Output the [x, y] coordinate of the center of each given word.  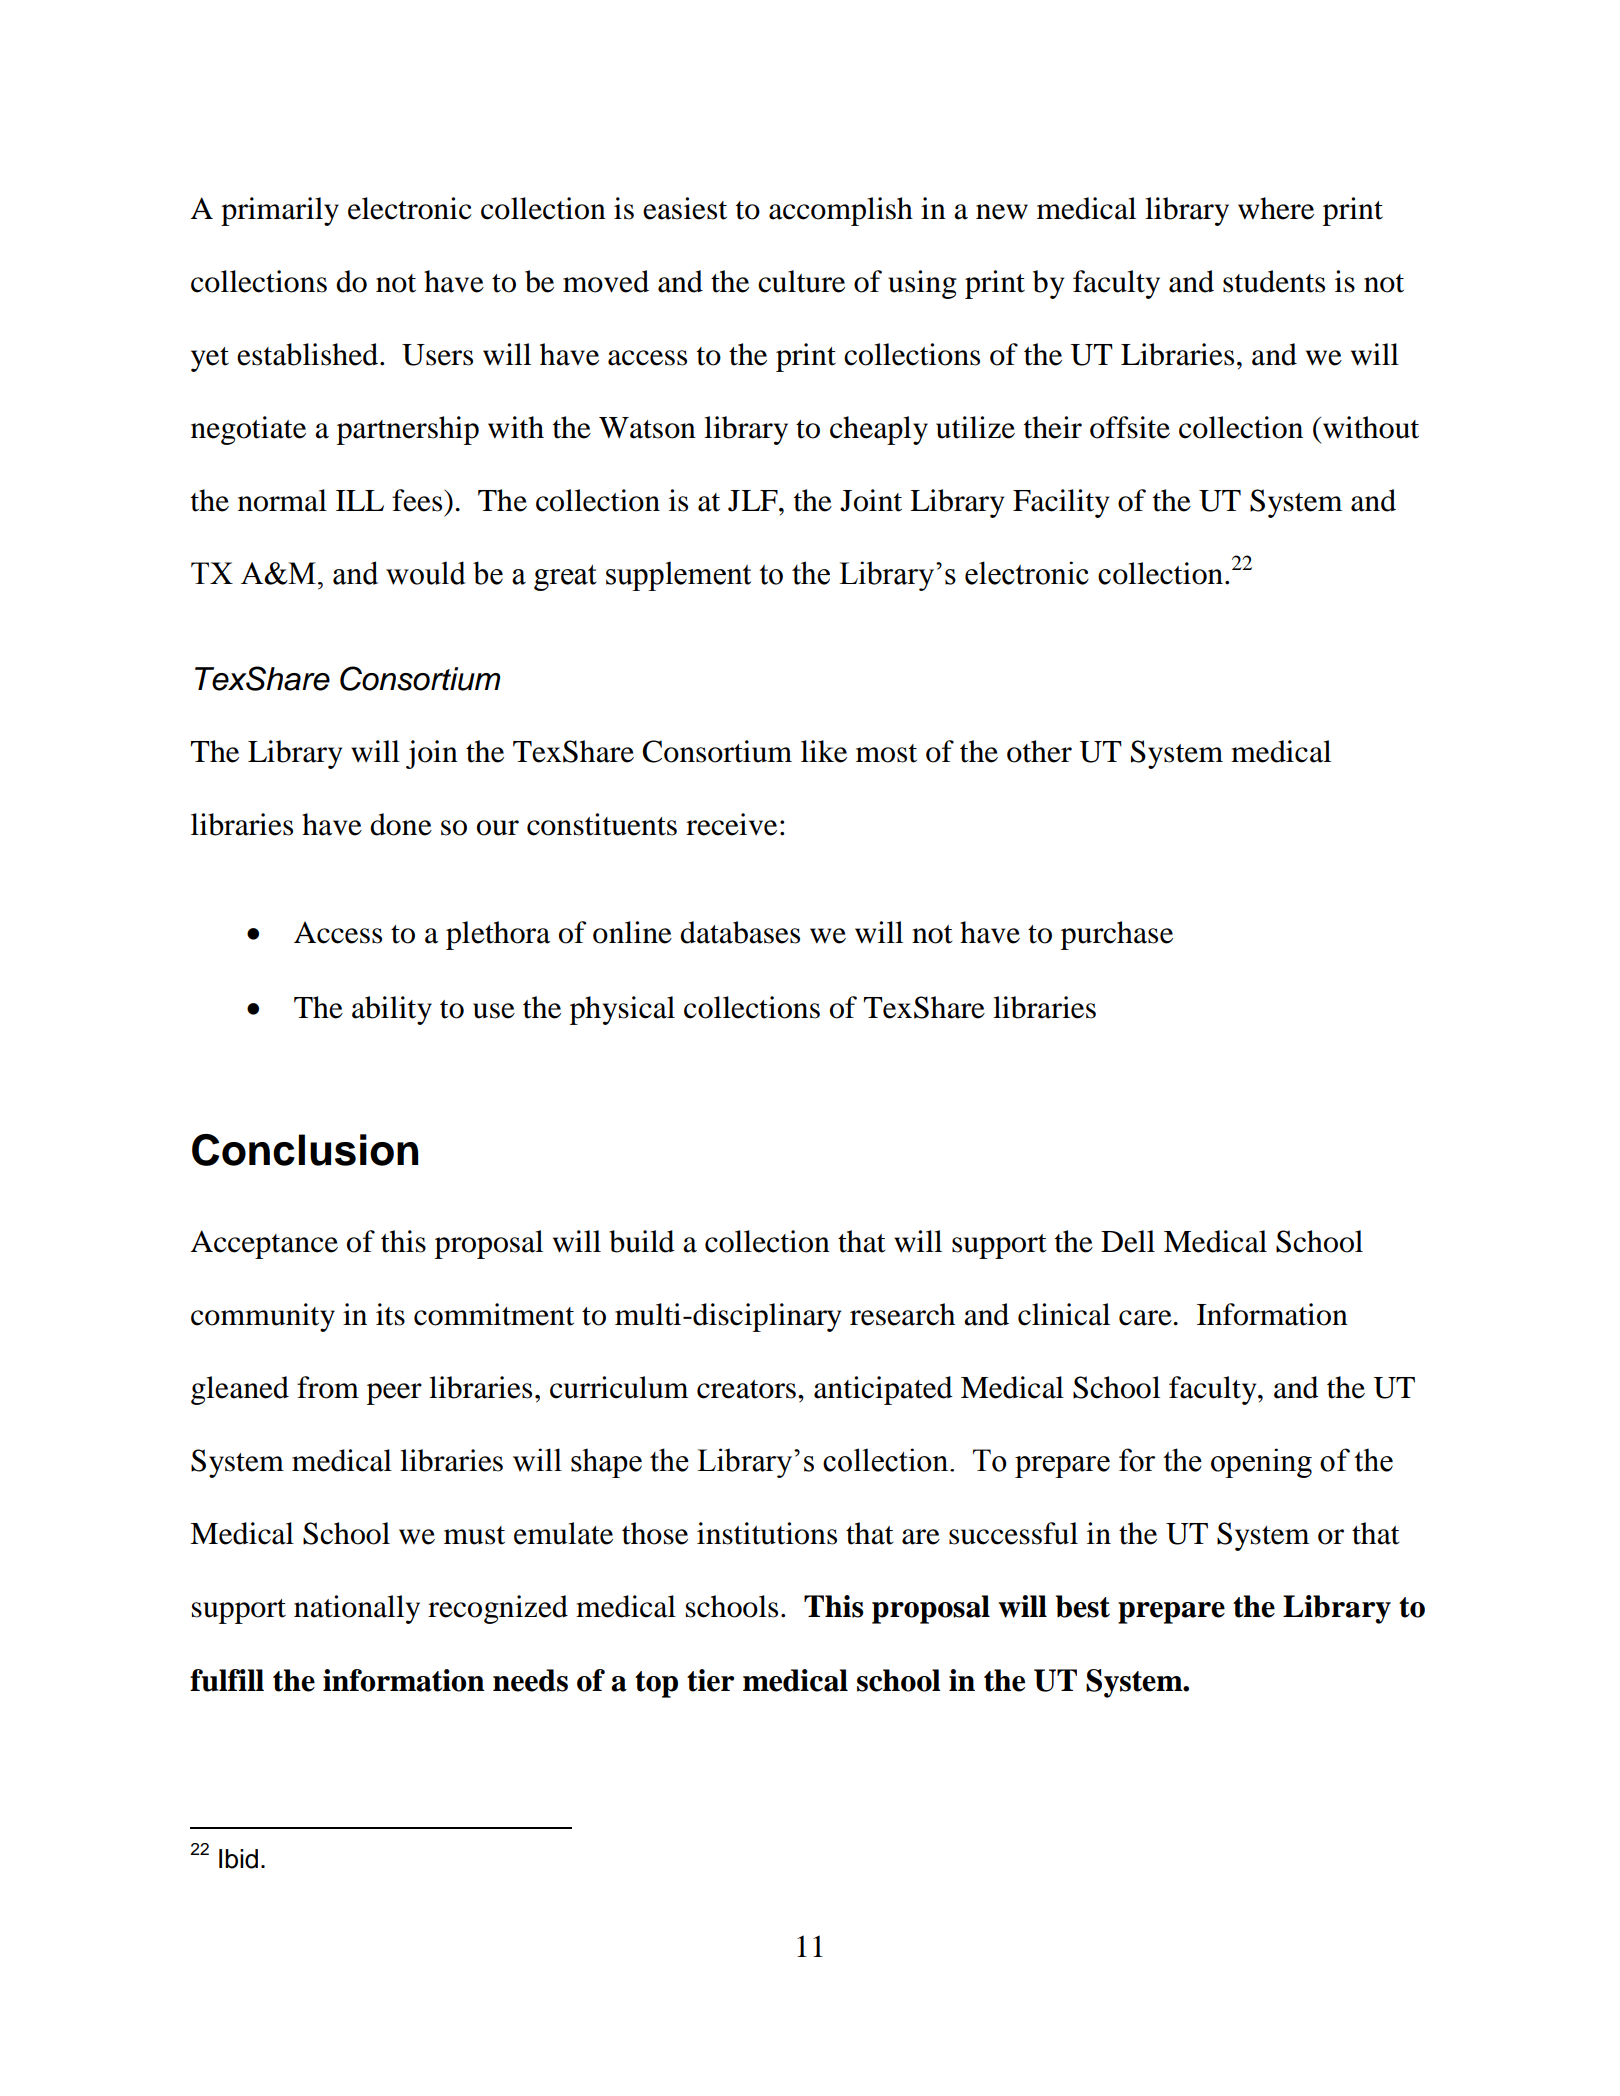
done [401, 824]
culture [801, 281]
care [1145, 1318]
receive [731, 824]
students [1274, 281]
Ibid [238, 1859]
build [642, 1241]
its [390, 1314]
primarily [280, 211]
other [1039, 751]
